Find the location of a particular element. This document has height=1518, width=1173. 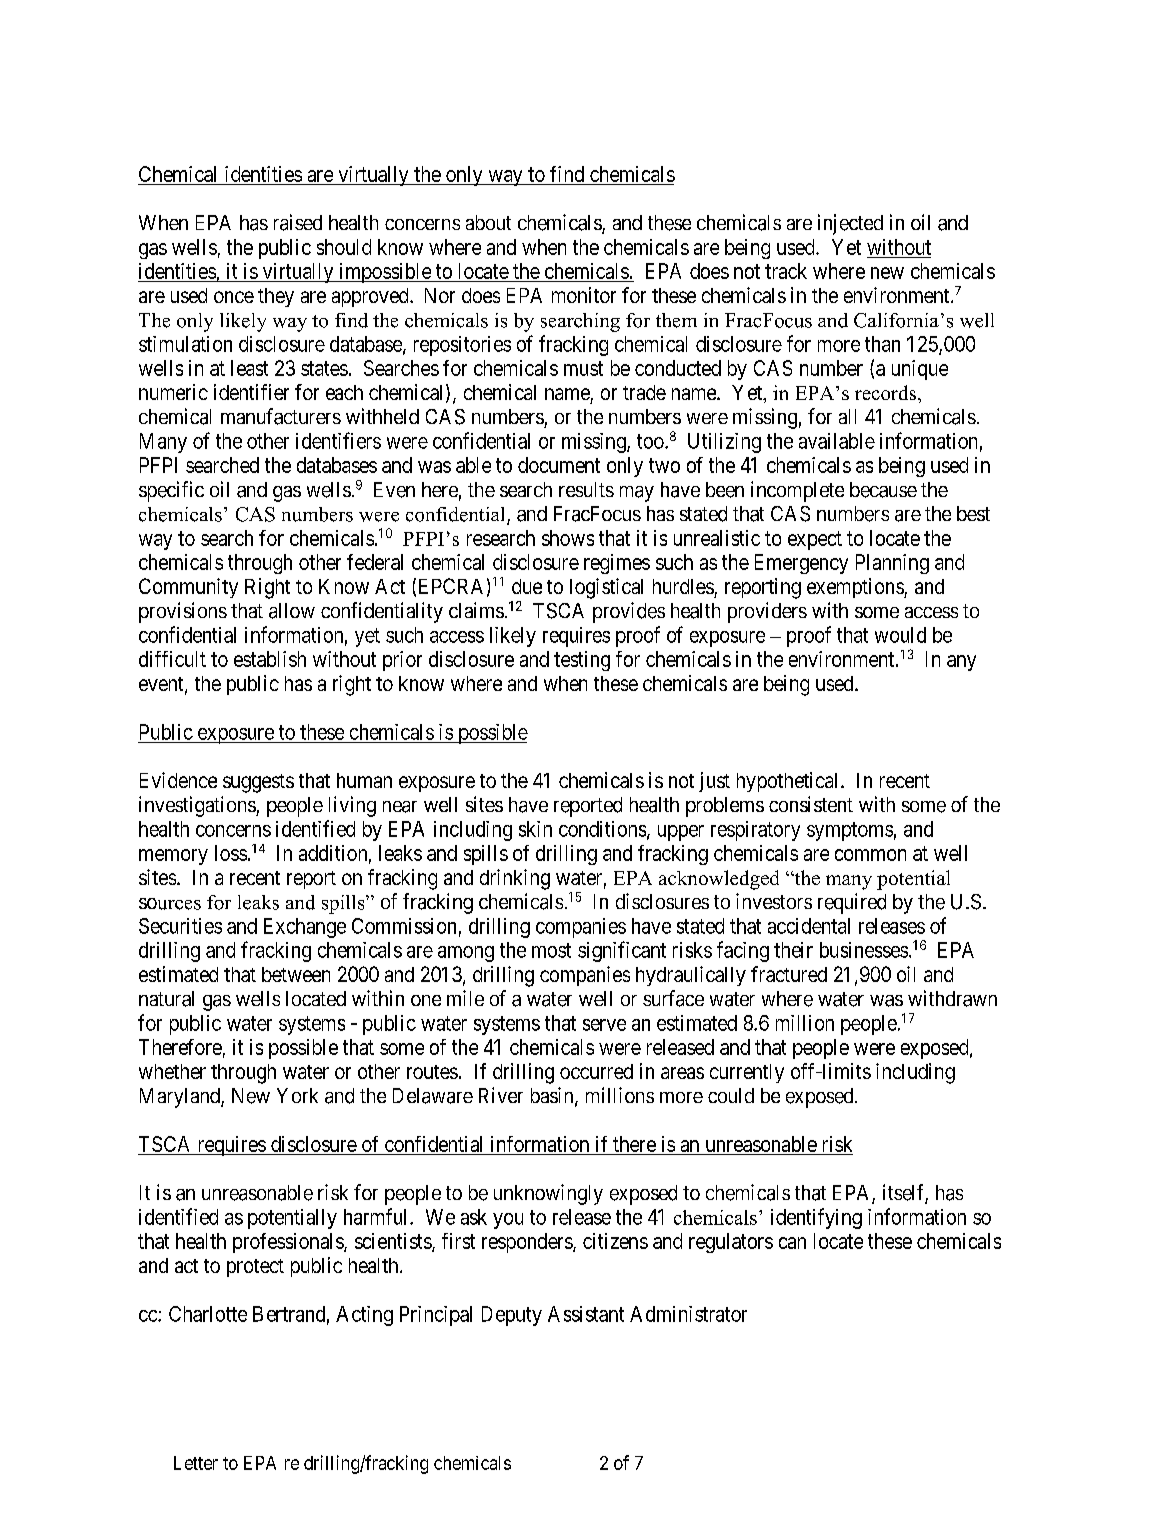

fractured is located at coordinates (789, 974).
